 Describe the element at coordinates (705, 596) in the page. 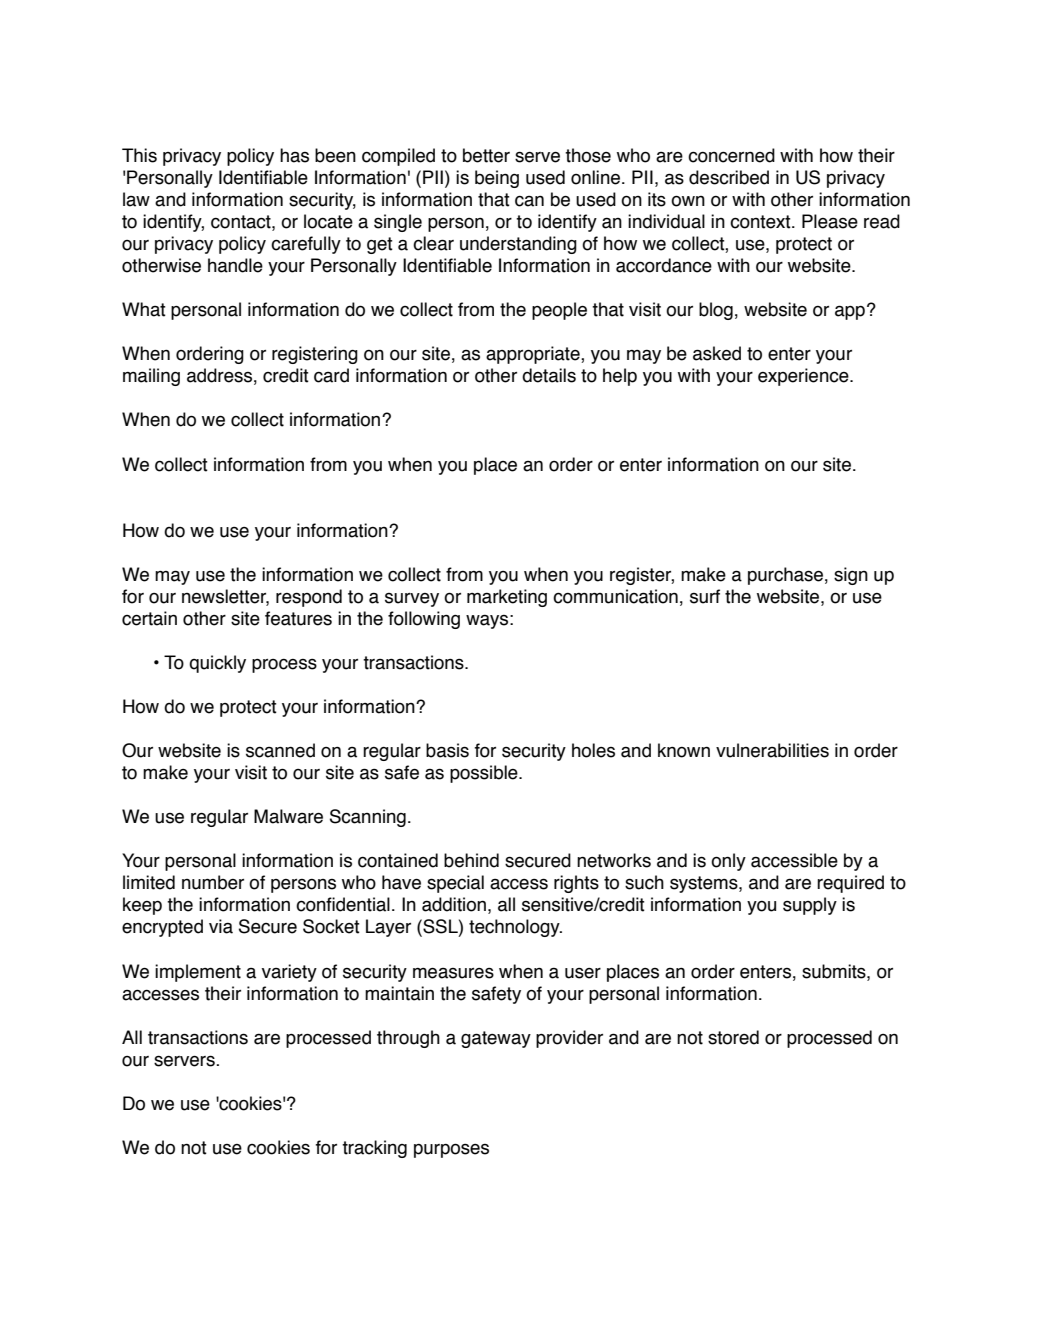

I see `surf` at that location.
